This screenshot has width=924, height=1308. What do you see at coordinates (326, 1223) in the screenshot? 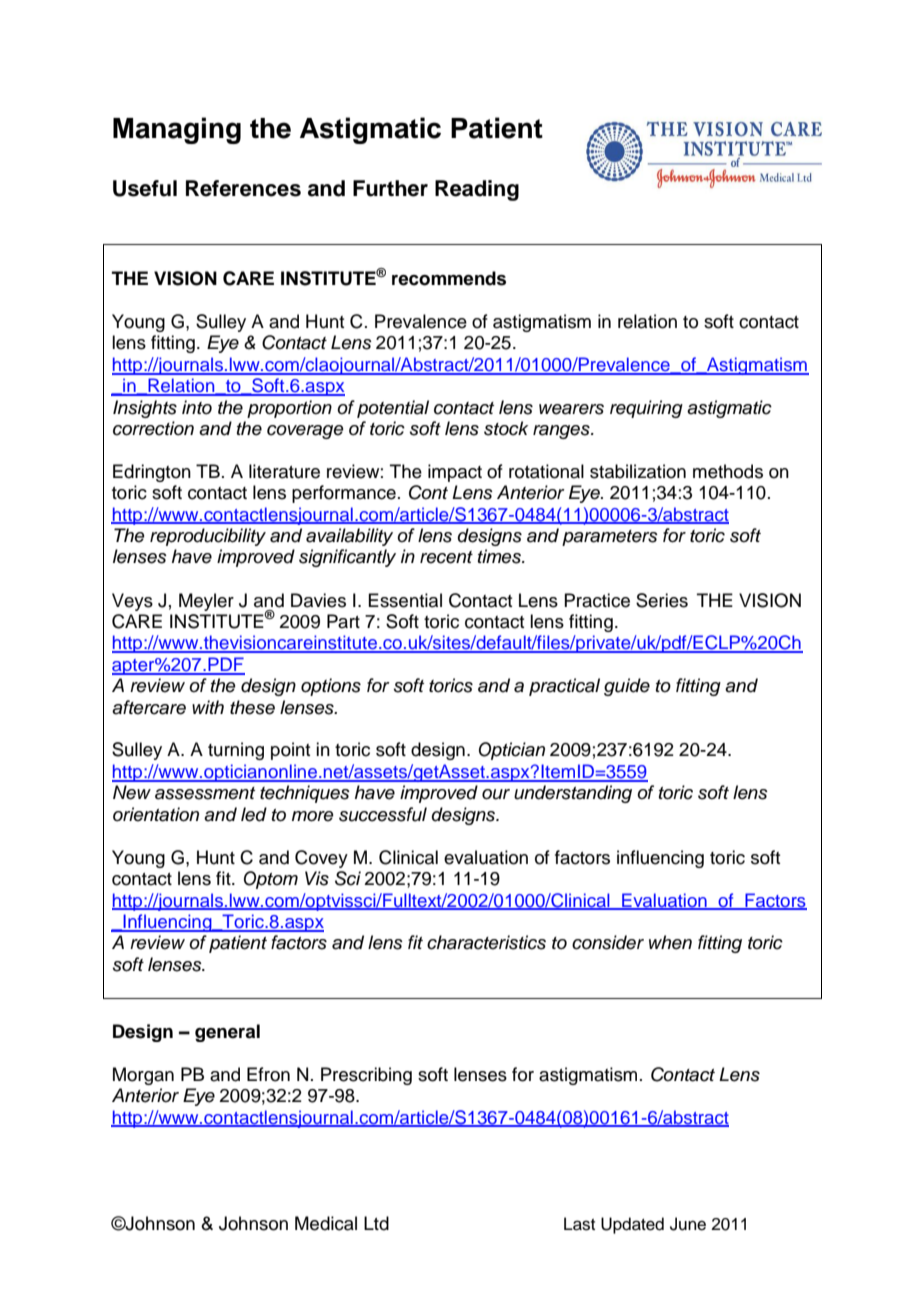
I see `Medical` at bounding box center [326, 1223].
